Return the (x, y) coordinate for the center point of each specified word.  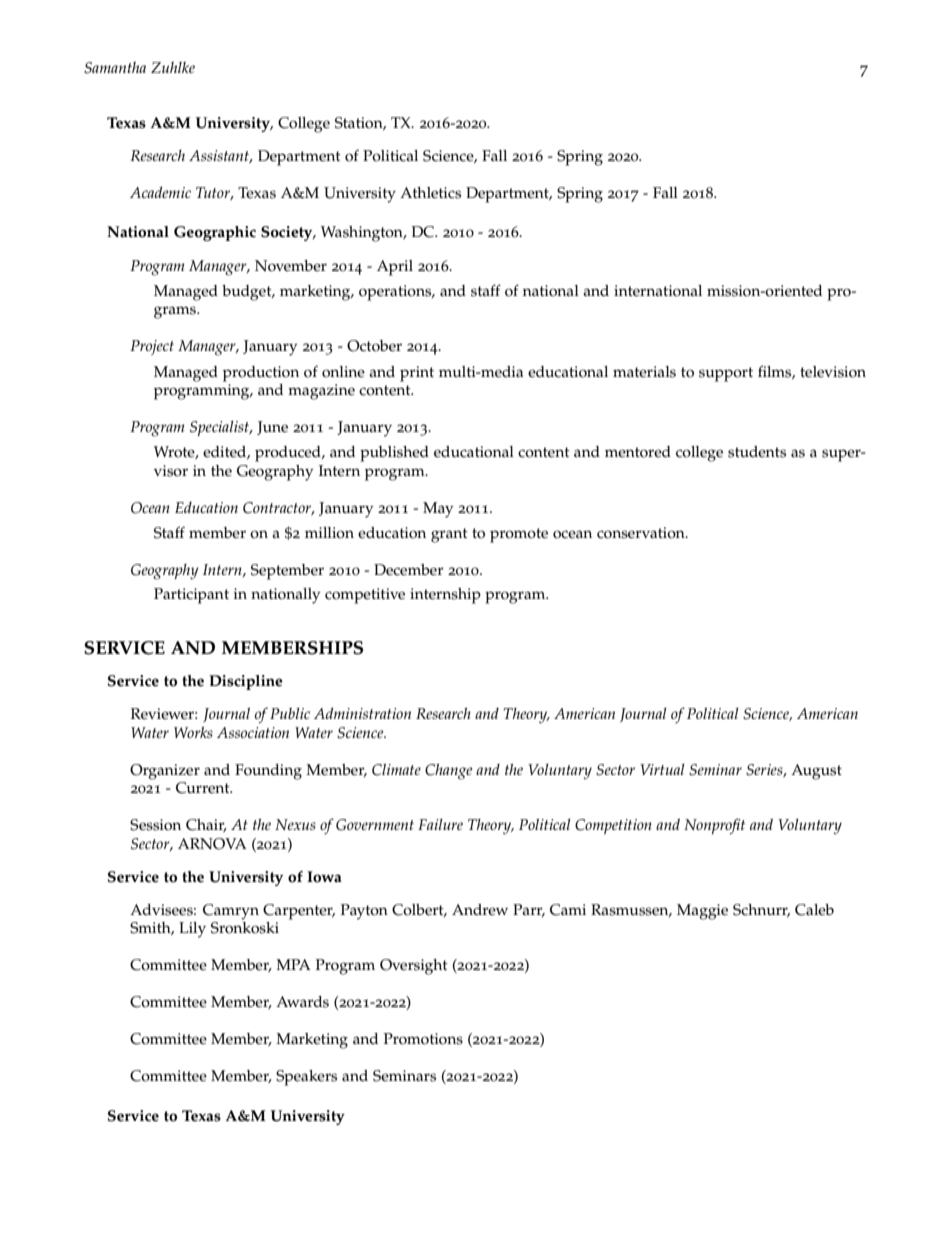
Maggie (702, 912)
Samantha (115, 68)
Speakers (306, 1078)
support (726, 374)
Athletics (430, 193)
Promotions (423, 1039)
